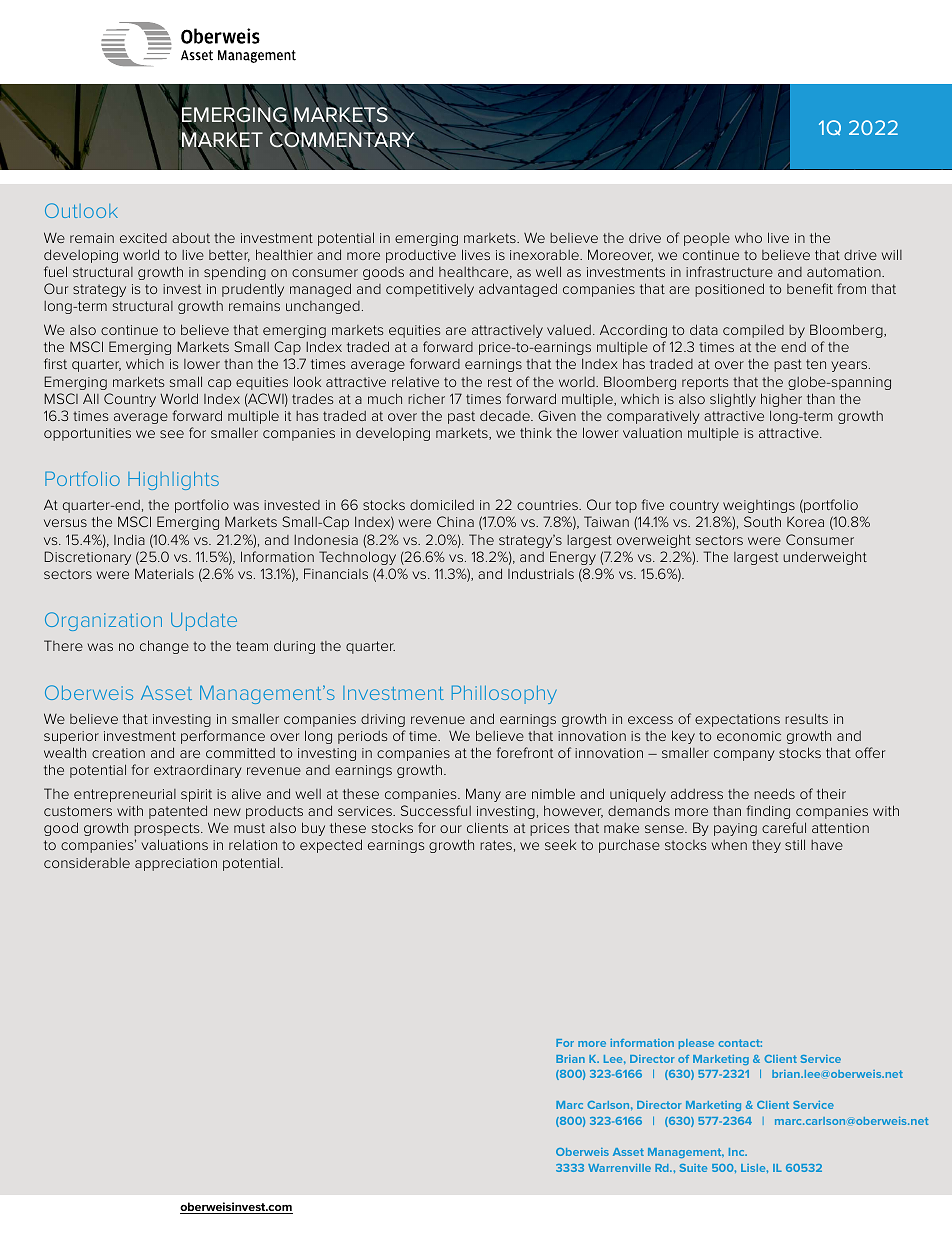  What do you see at coordinates (766, 846) in the screenshot?
I see `they` at bounding box center [766, 846].
